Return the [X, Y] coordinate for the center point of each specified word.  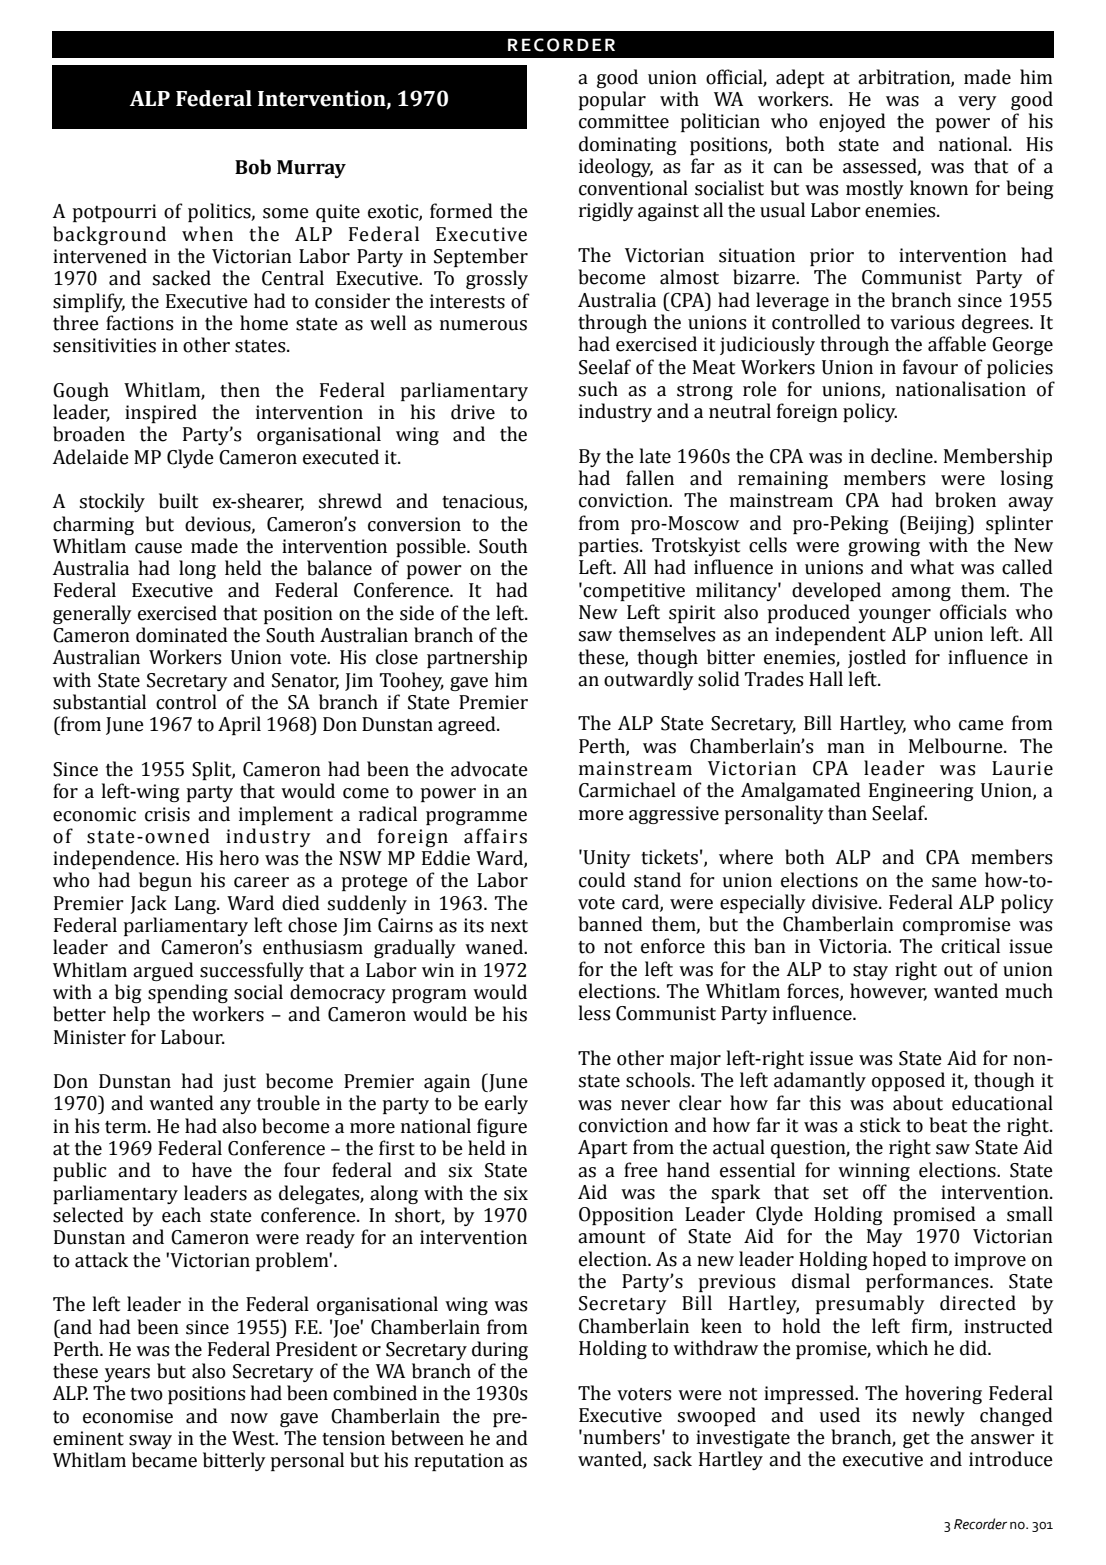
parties [609, 547]
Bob [253, 167]
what [932, 567]
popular [612, 100]
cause [158, 548]
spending [188, 993]
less [595, 1013]
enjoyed [852, 122]
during [500, 1350]
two [146, 1394]
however [888, 992]
